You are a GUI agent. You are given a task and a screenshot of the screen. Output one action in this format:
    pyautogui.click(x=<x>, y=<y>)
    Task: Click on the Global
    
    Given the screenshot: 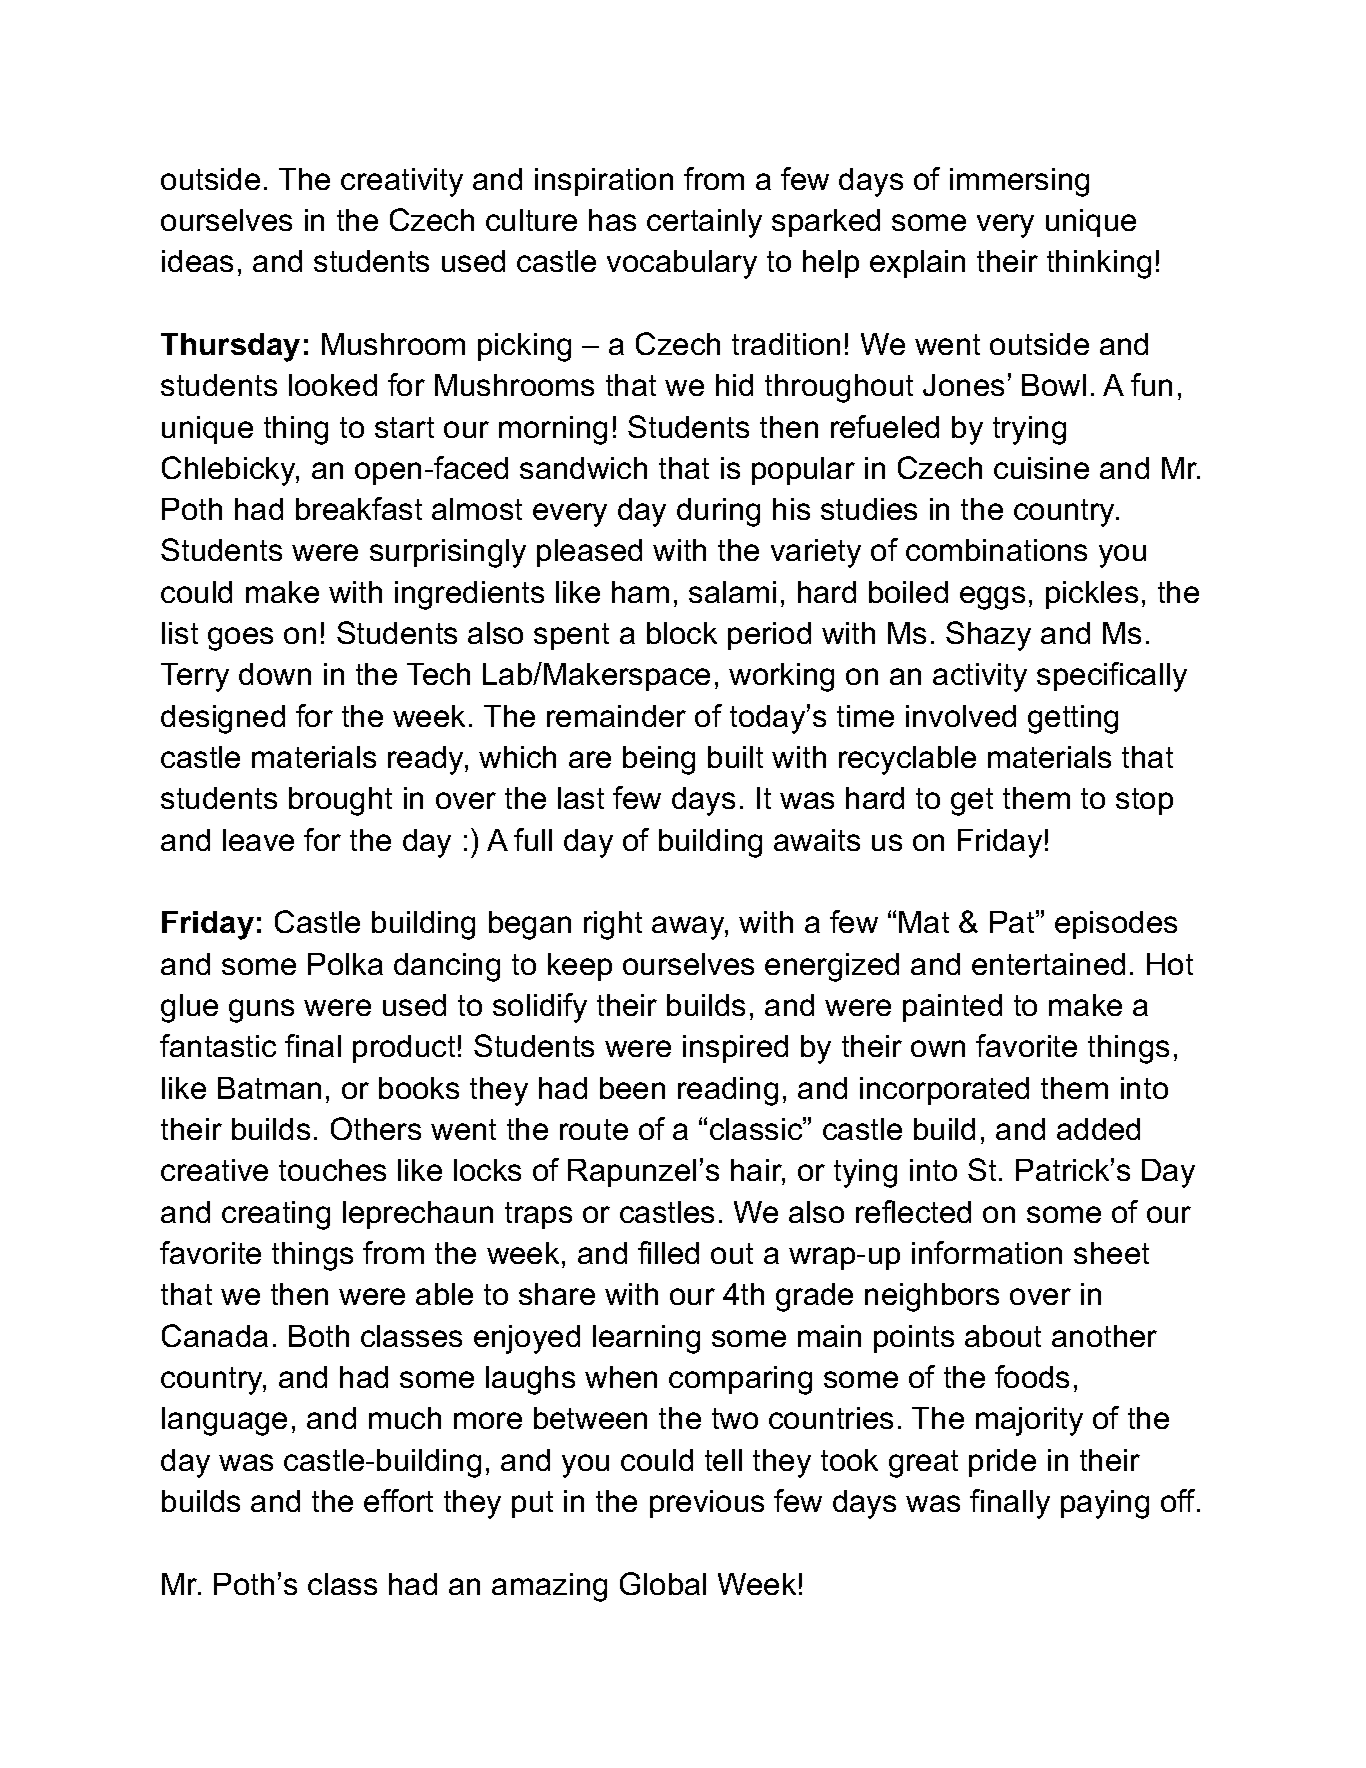 What is the action you would take?
    pyautogui.click(x=663, y=1583)
